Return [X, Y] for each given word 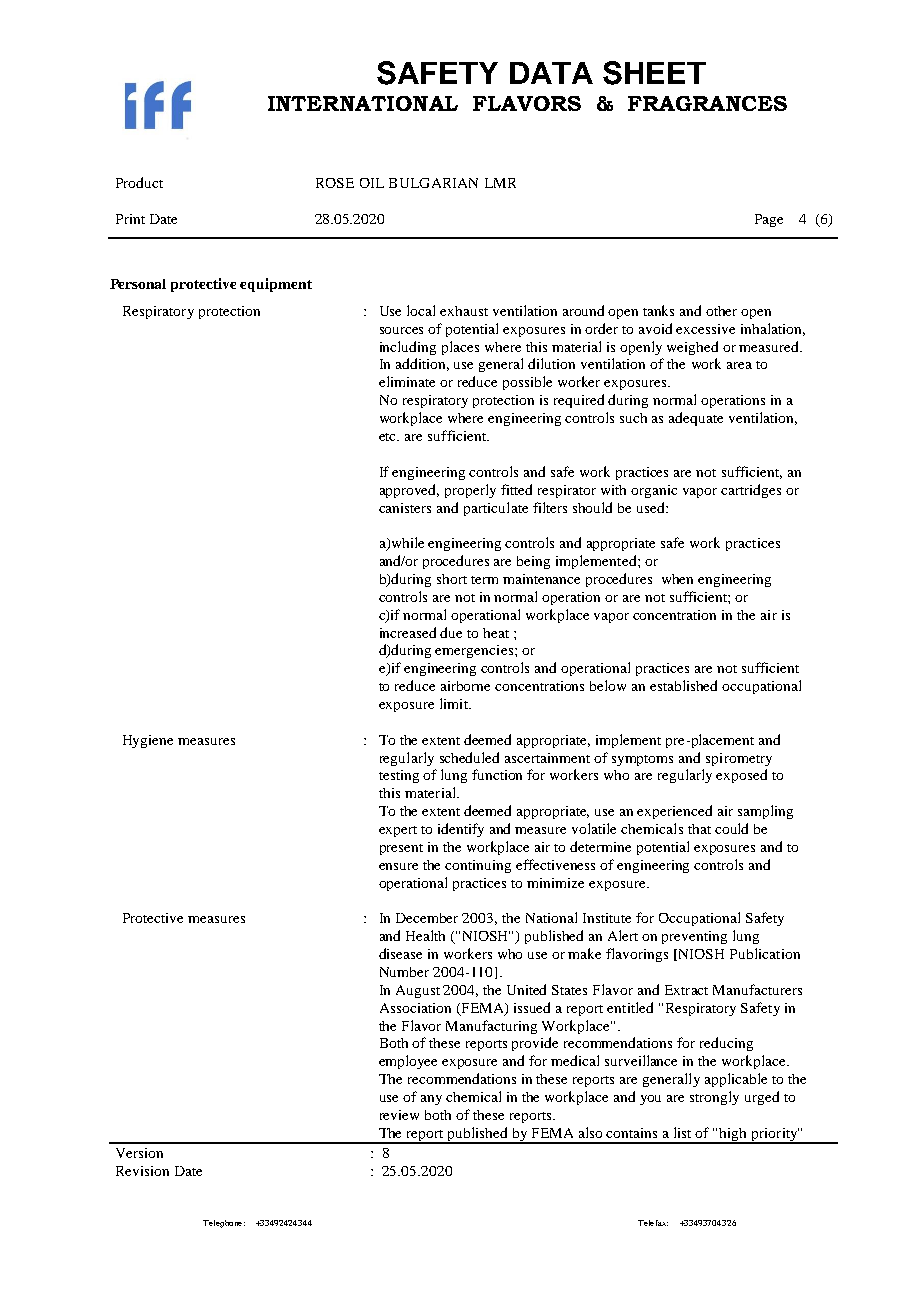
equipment [276, 285]
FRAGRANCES [707, 103]
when [677, 579]
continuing [478, 866]
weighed [692, 348]
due [451, 632]
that [699, 829]
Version [139, 1153]
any [431, 1100]
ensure [398, 866]
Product [139, 182]
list [682, 1132]
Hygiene [148, 741]
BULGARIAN [433, 183]
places [460, 348]
